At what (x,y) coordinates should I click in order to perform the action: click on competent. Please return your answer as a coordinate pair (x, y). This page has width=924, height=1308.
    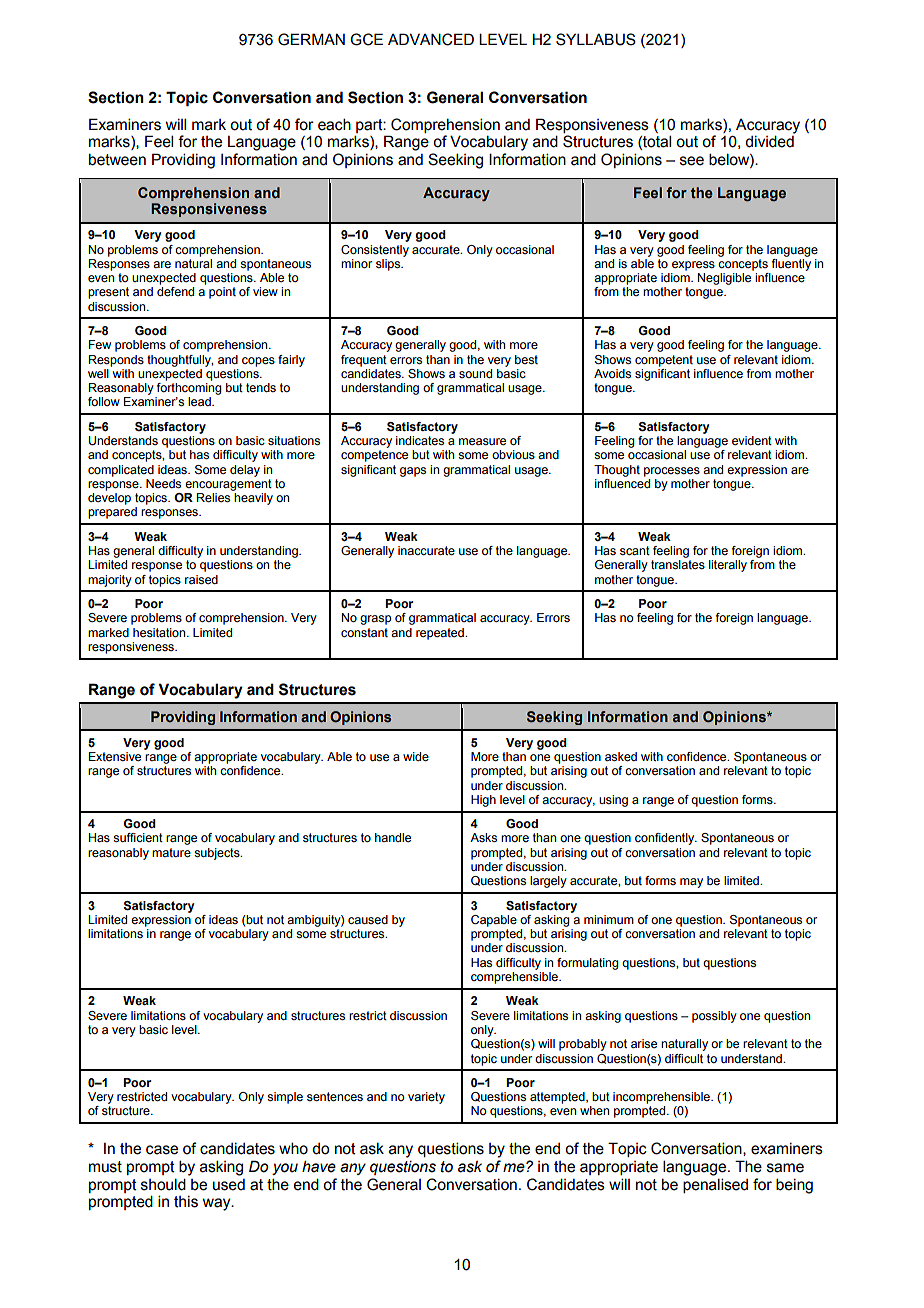
    Looking at the image, I should click on (664, 361).
